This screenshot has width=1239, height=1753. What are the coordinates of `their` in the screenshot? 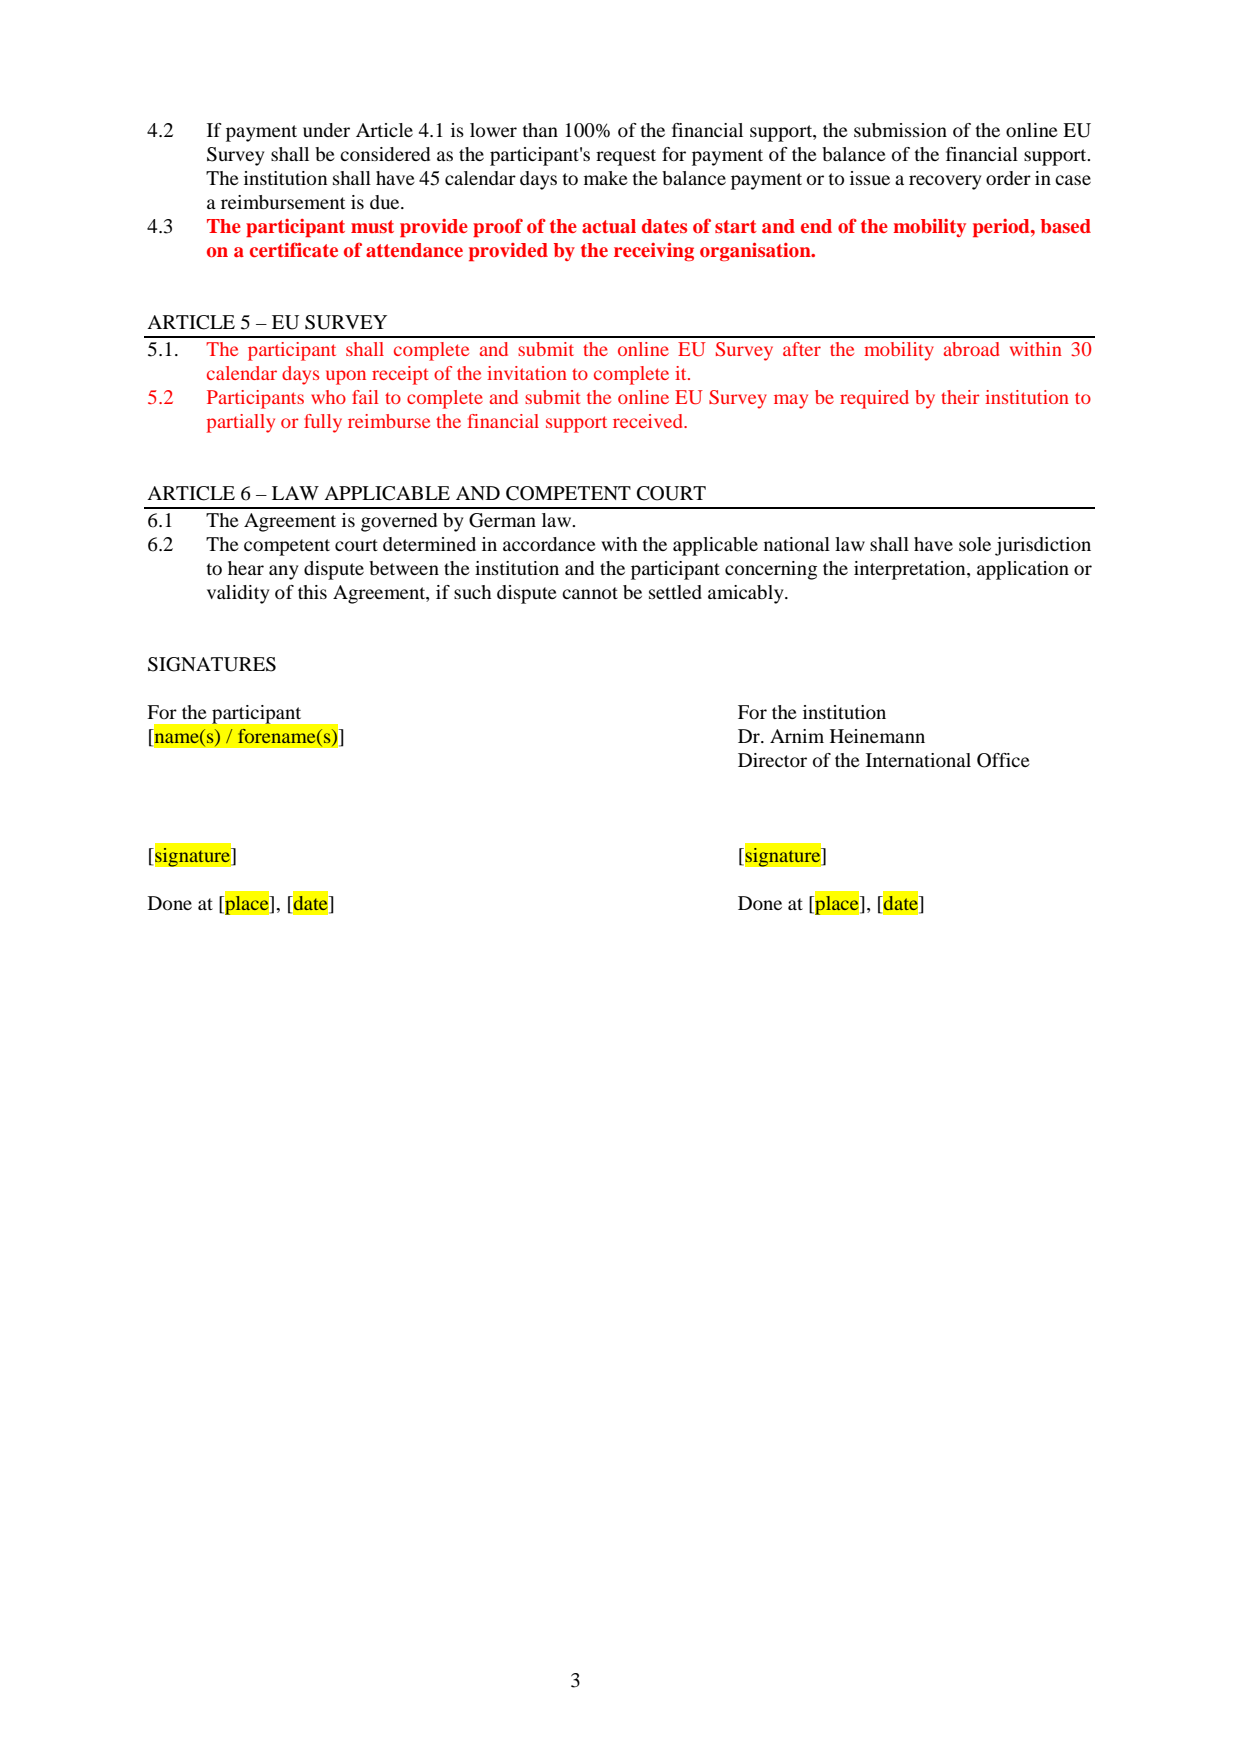 It's located at (960, 397).
